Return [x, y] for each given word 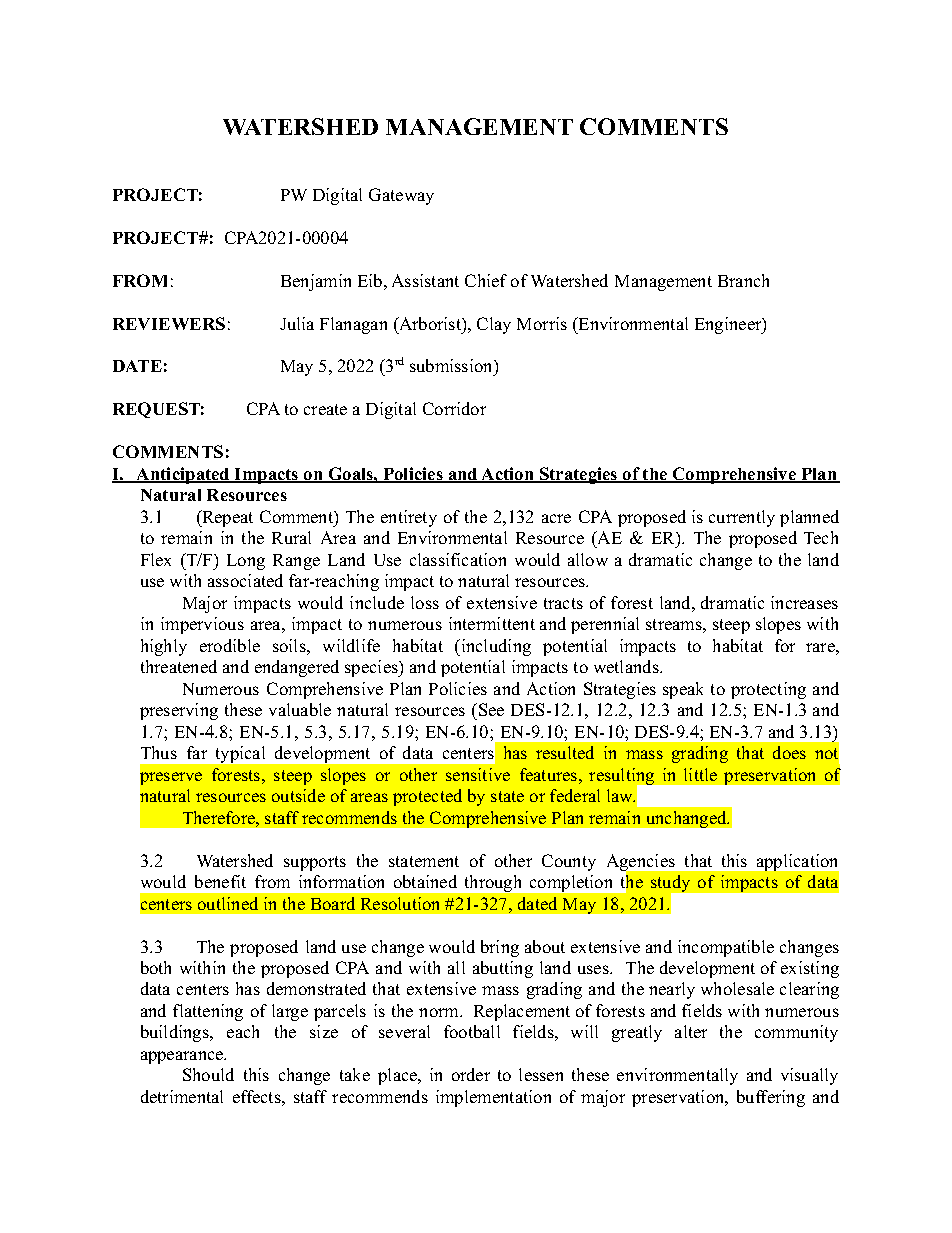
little [700, 774]
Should [208, 1074]
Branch [743, 280]
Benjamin [316, 282]
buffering [771, 1098]
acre [556, 518]
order [471, 1074]
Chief [486, 280]
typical [240, 754]
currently [742, 518]
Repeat [226, 518]
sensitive [478, 774]
